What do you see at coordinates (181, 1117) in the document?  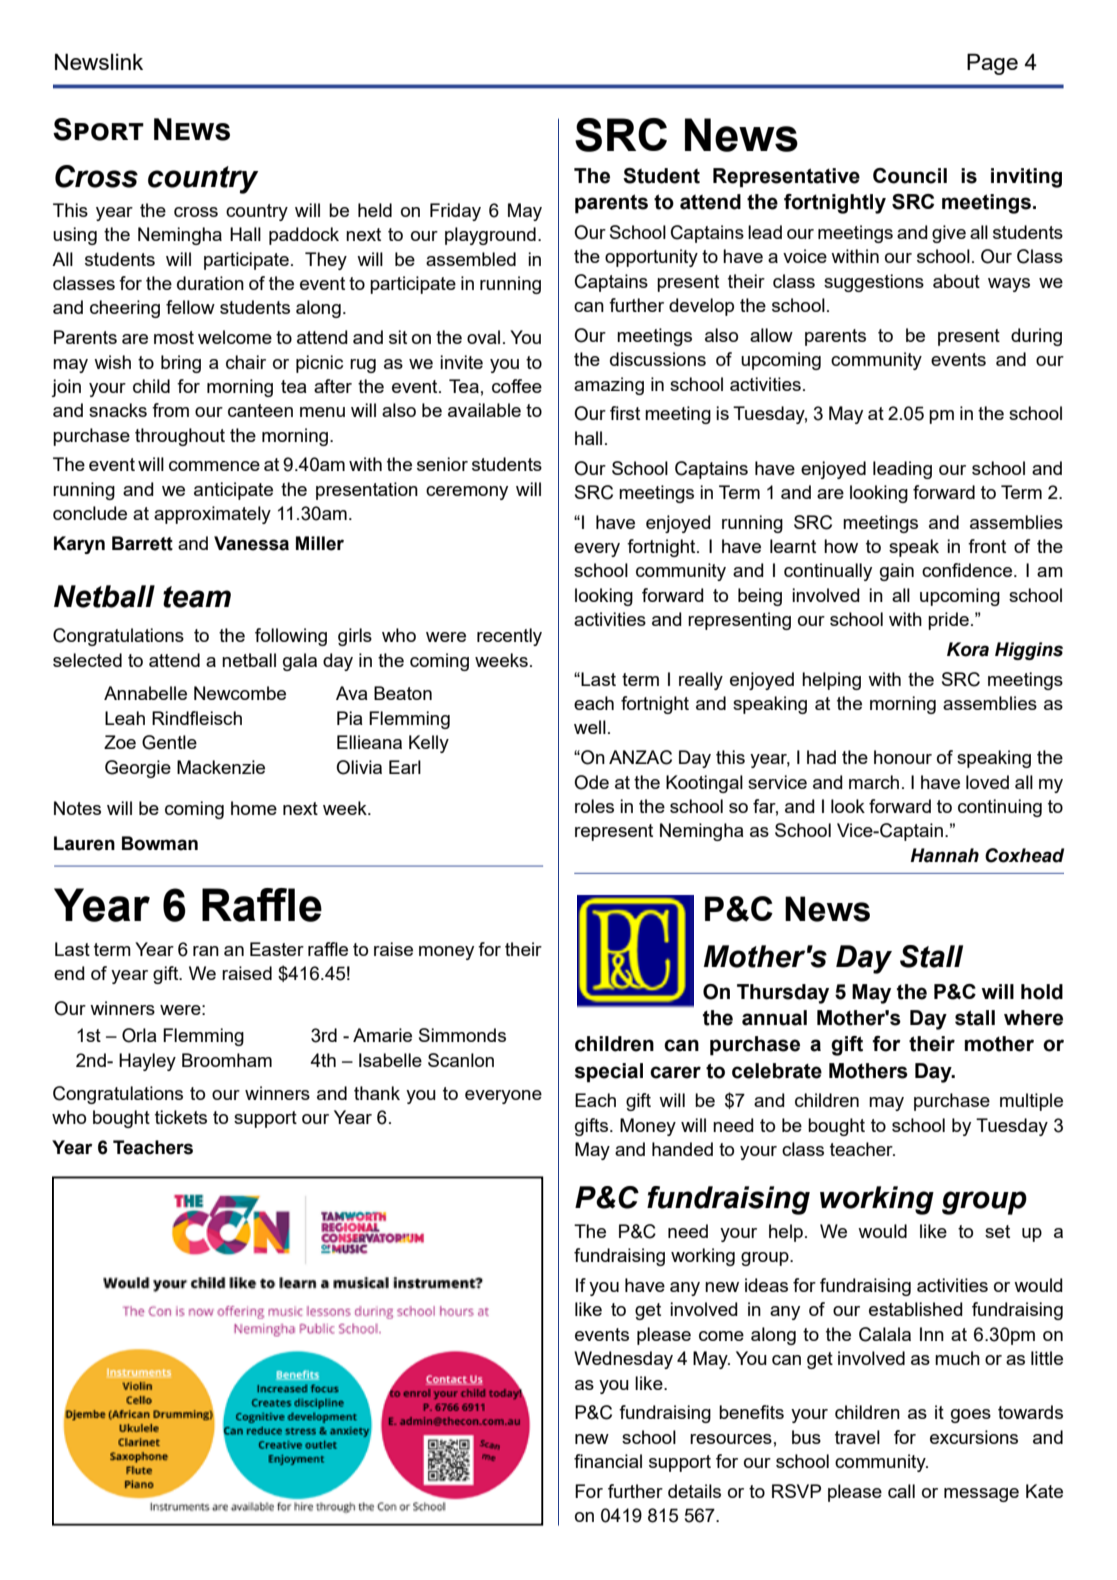 I see `tickets` at bounding box center [181, 1117].
